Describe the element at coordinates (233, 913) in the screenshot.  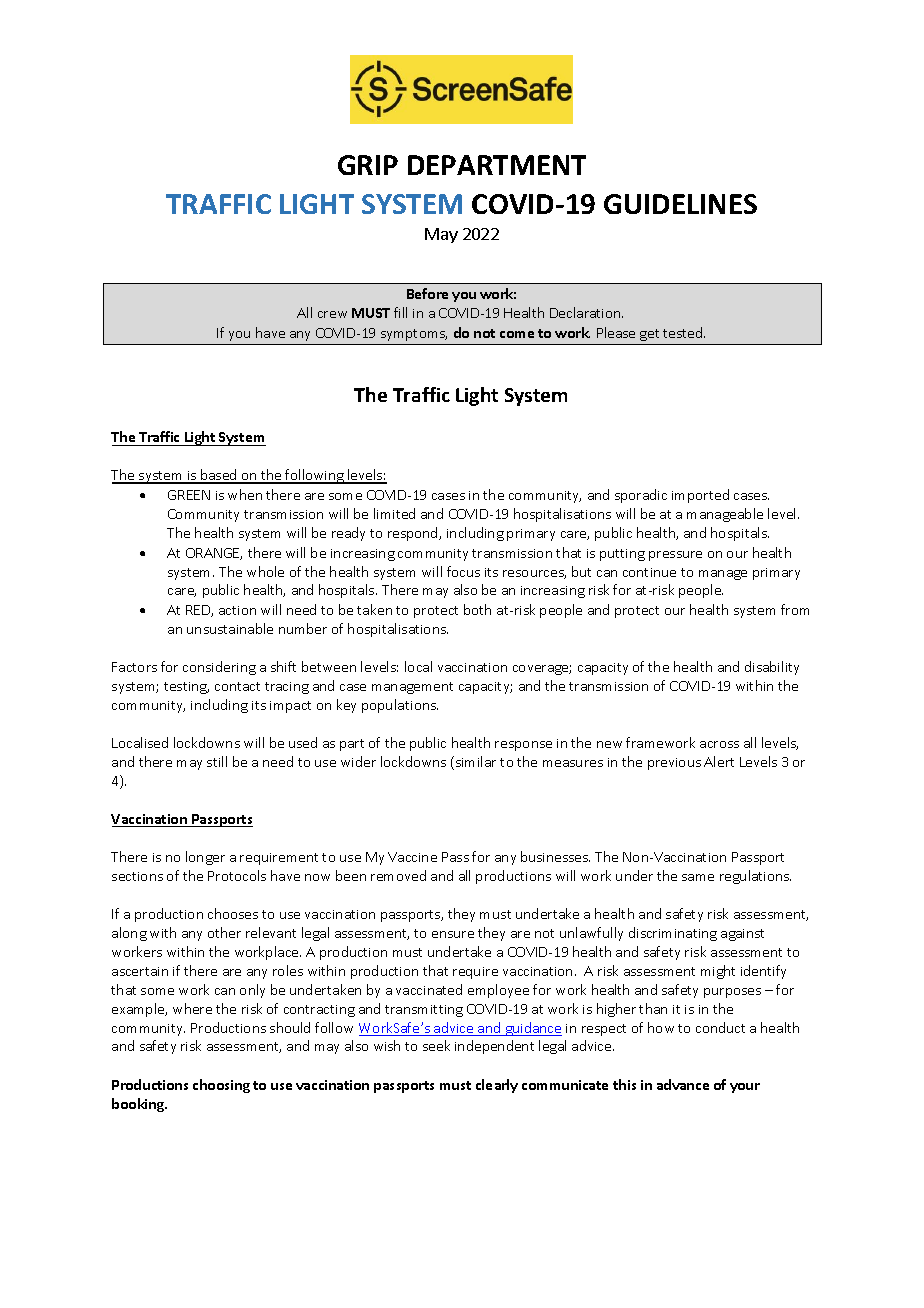
I see `chooses` at that location.
